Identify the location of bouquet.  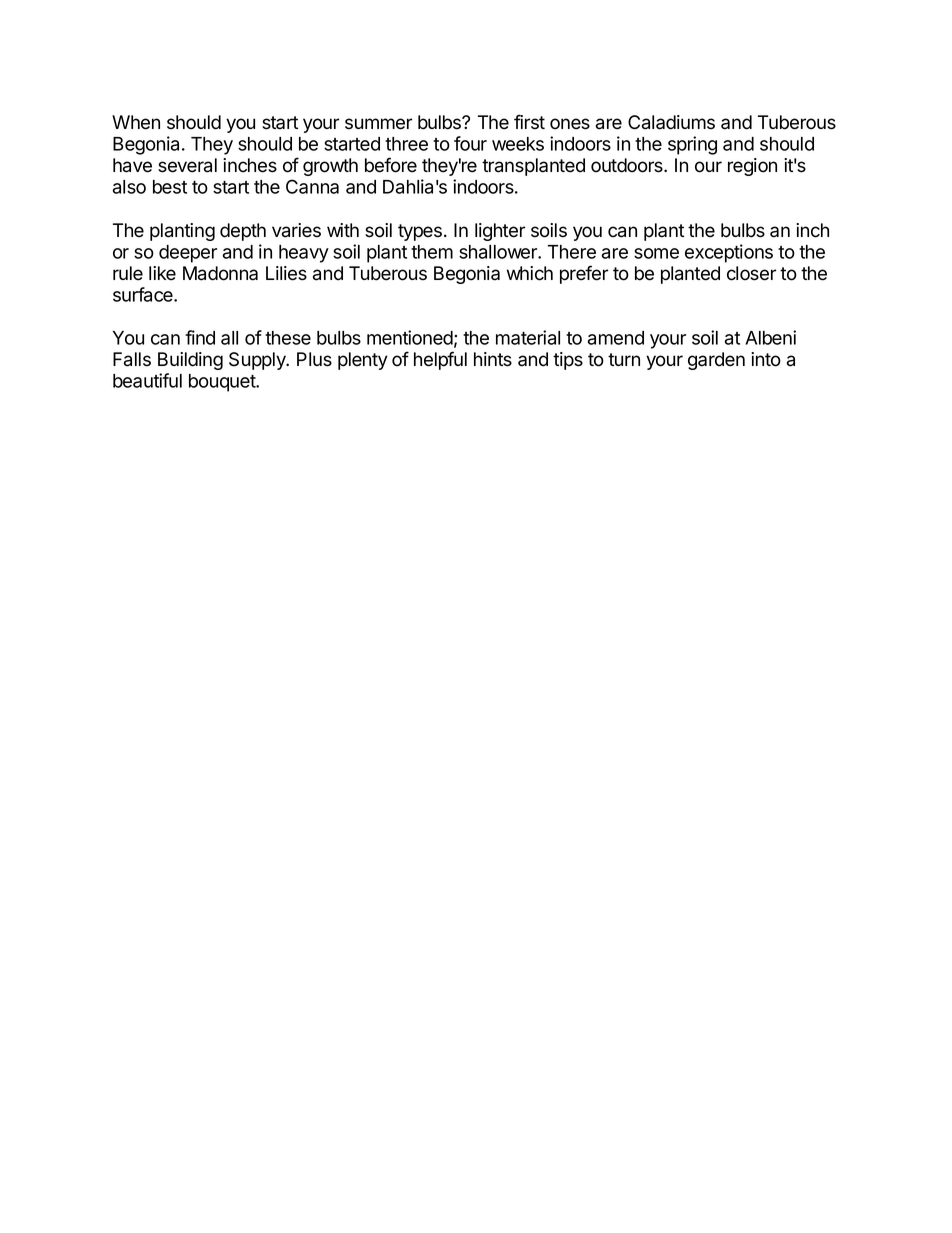
(223, 383).
